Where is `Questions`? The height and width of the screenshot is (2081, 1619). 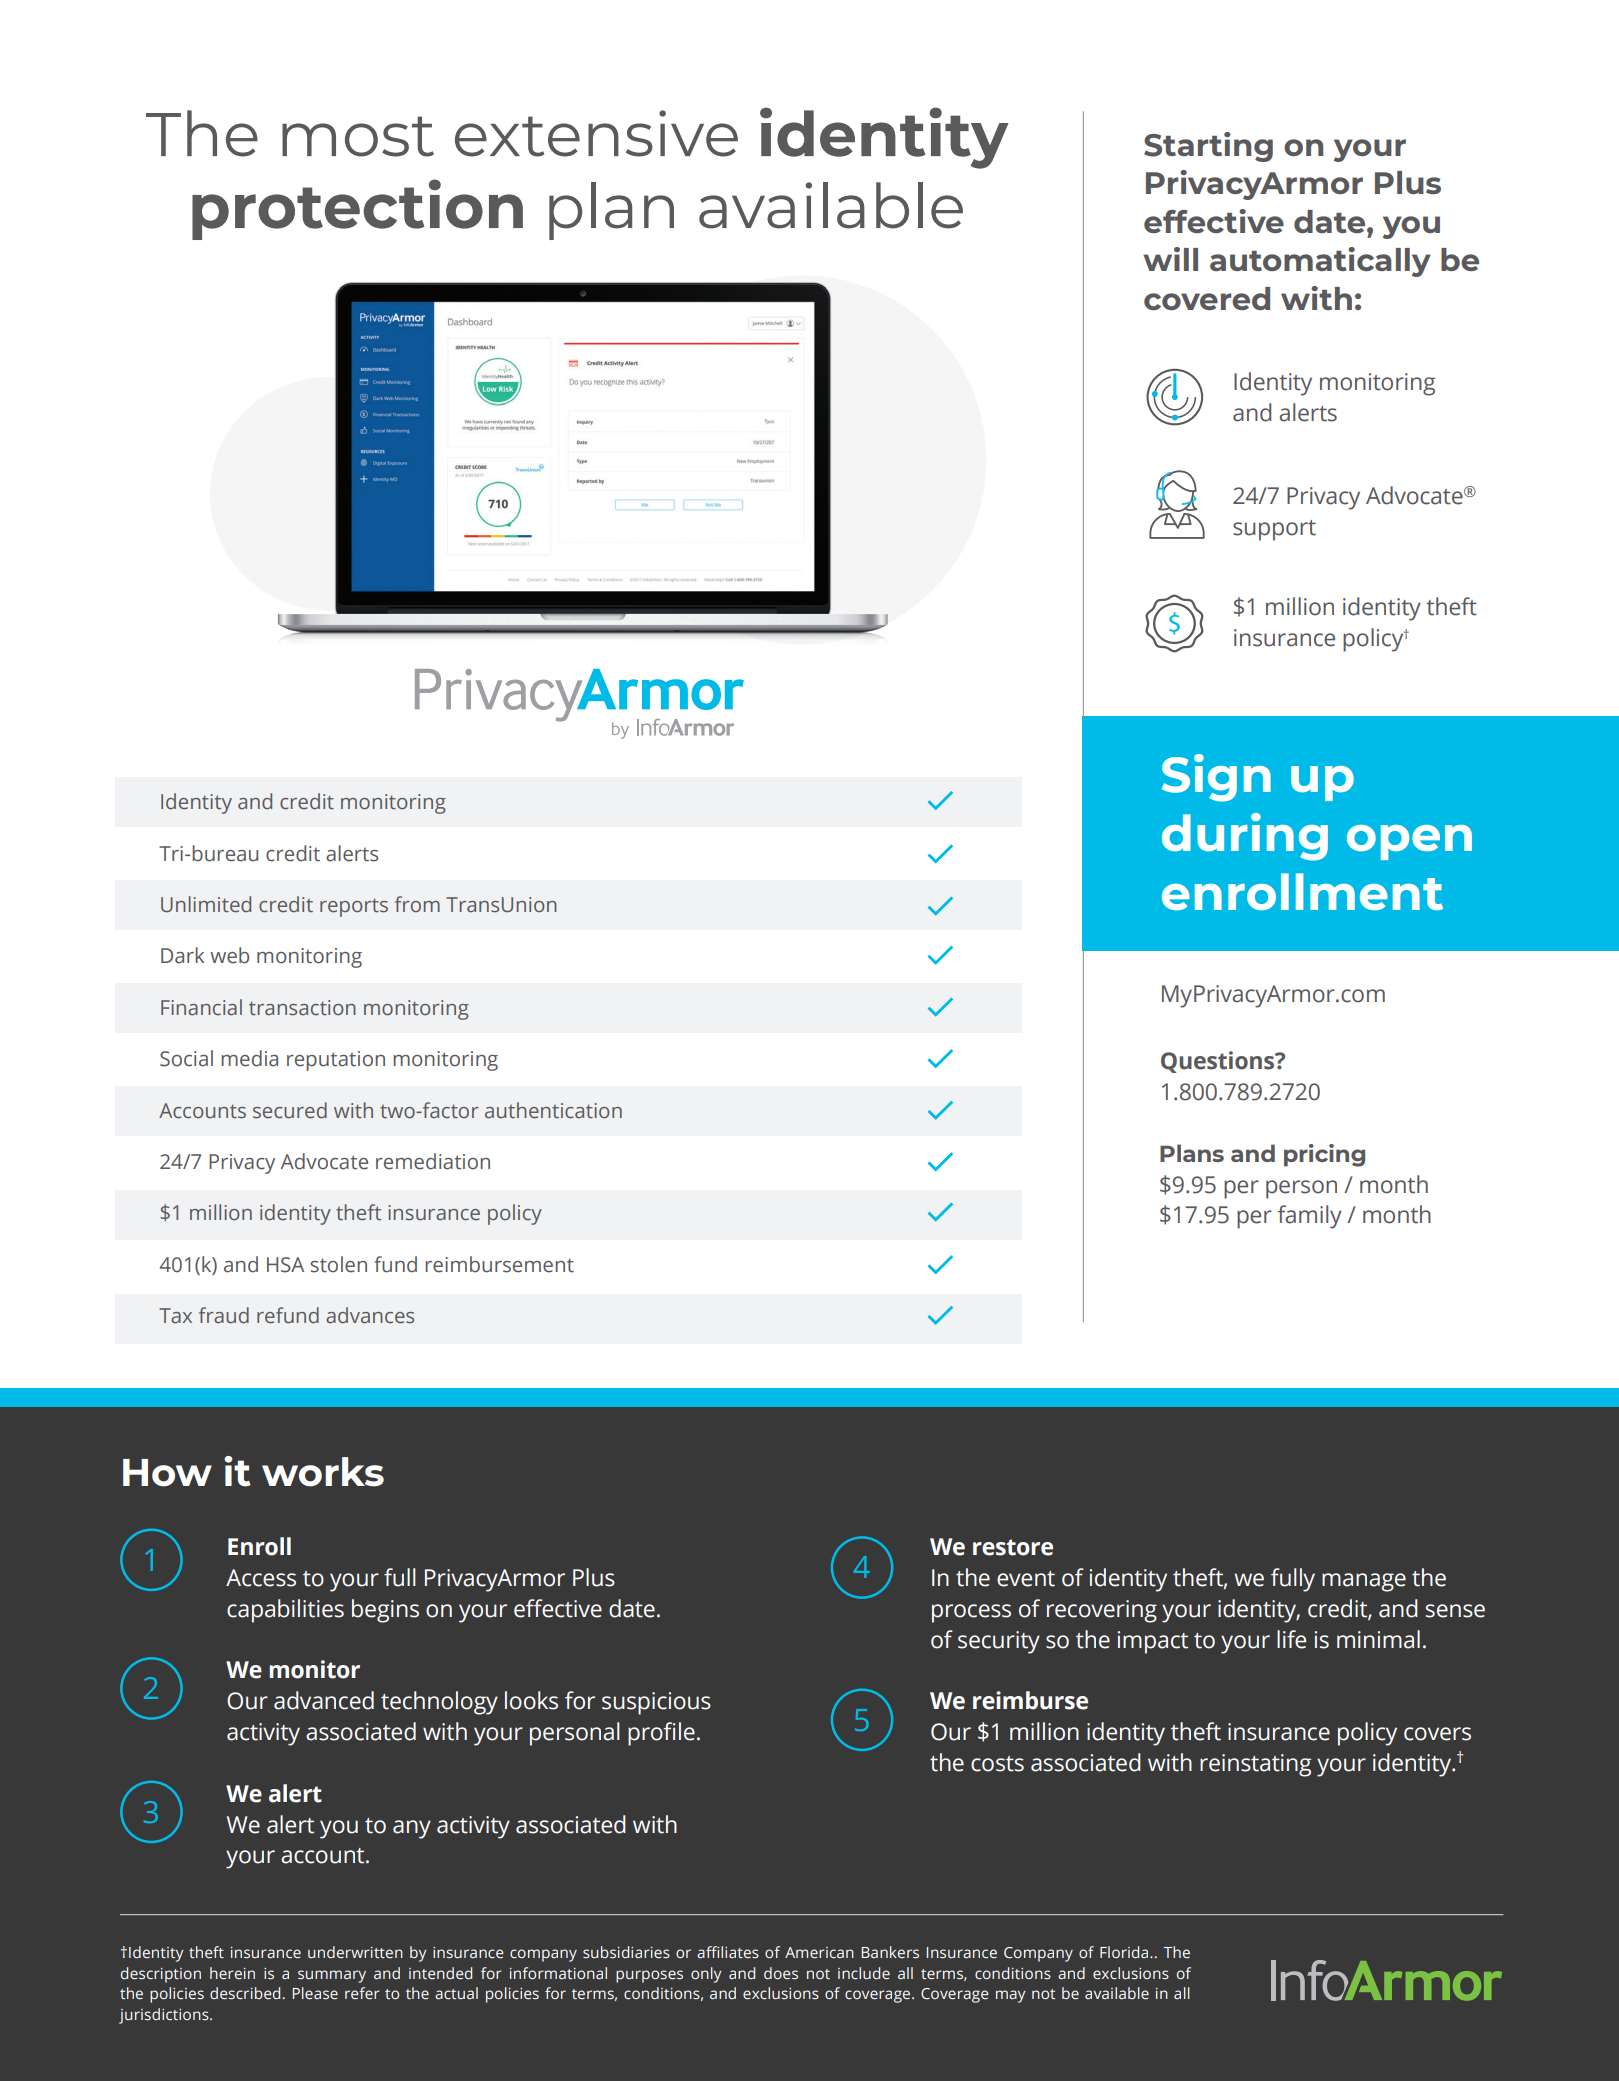
Questions is located at coordinates (1219, 1062).
